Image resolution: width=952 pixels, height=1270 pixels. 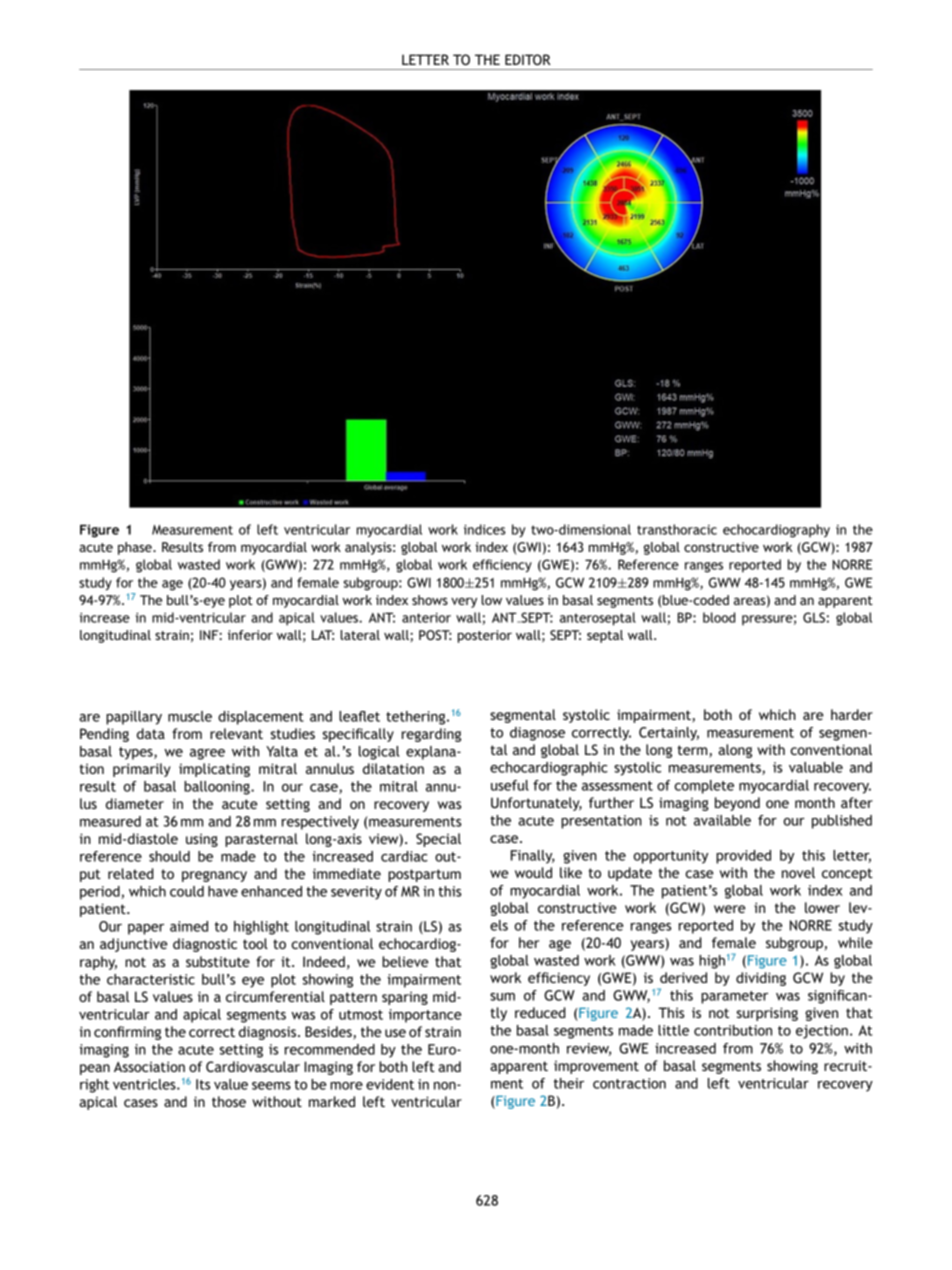 I want to click on evident, so click(x=390, y=1084).
